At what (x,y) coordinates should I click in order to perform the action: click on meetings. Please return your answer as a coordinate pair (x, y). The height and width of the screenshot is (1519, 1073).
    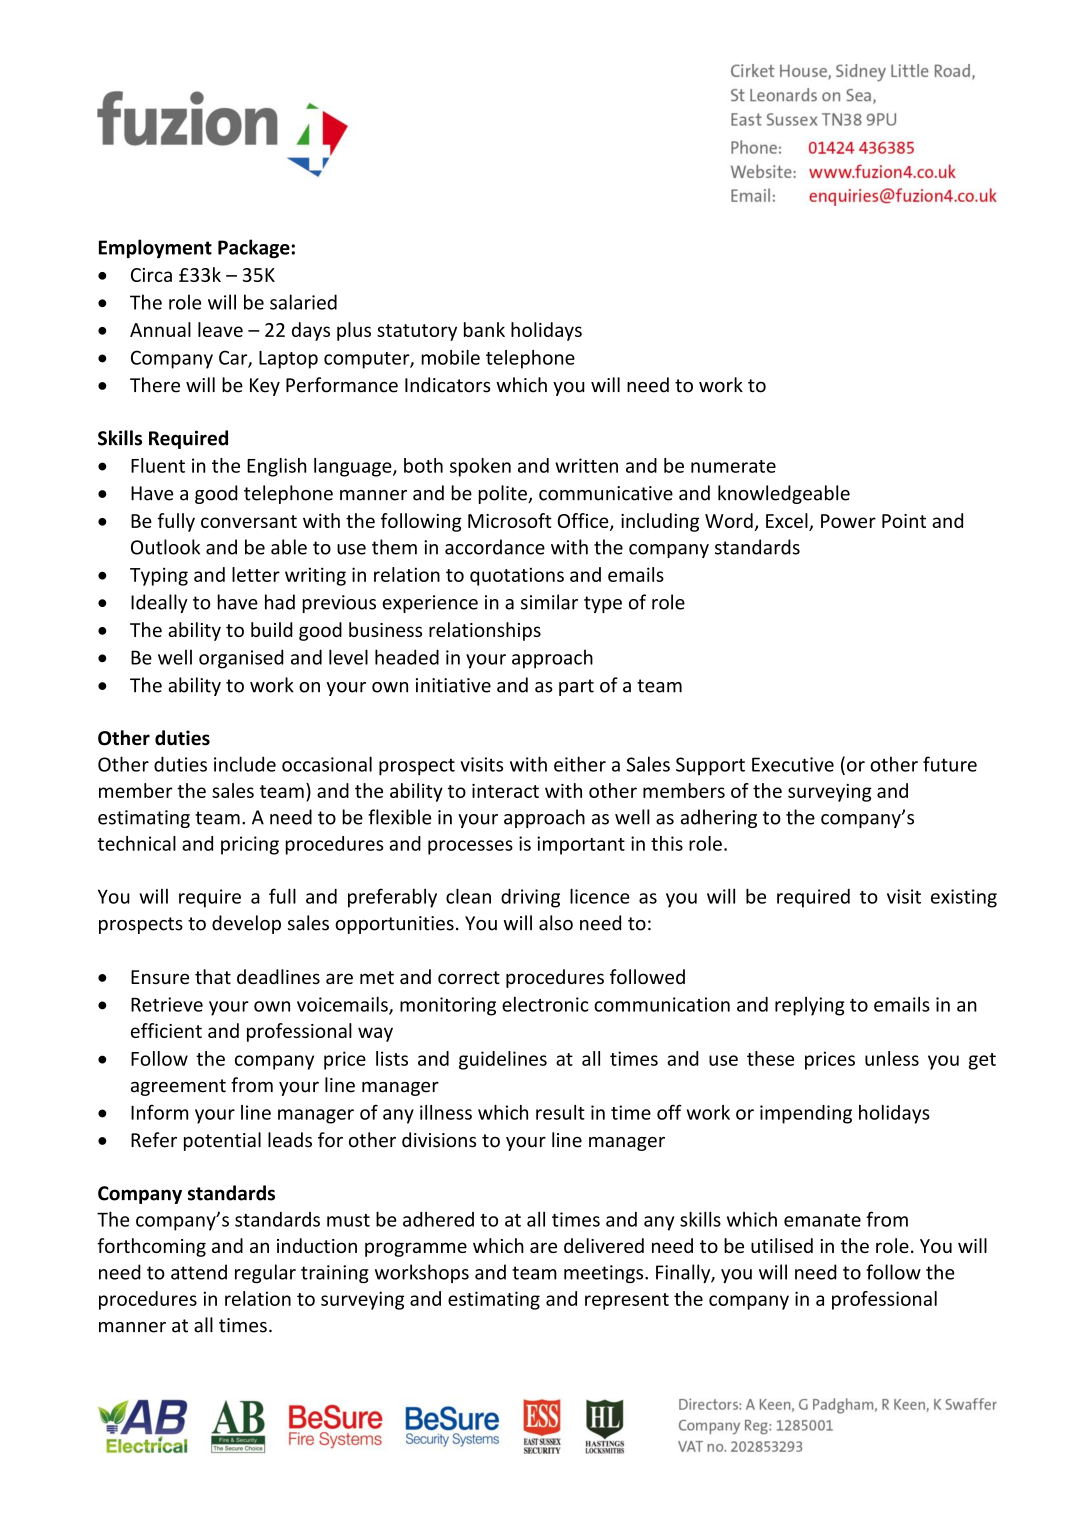
    Looking at the image, I should click on (605, 1274).
